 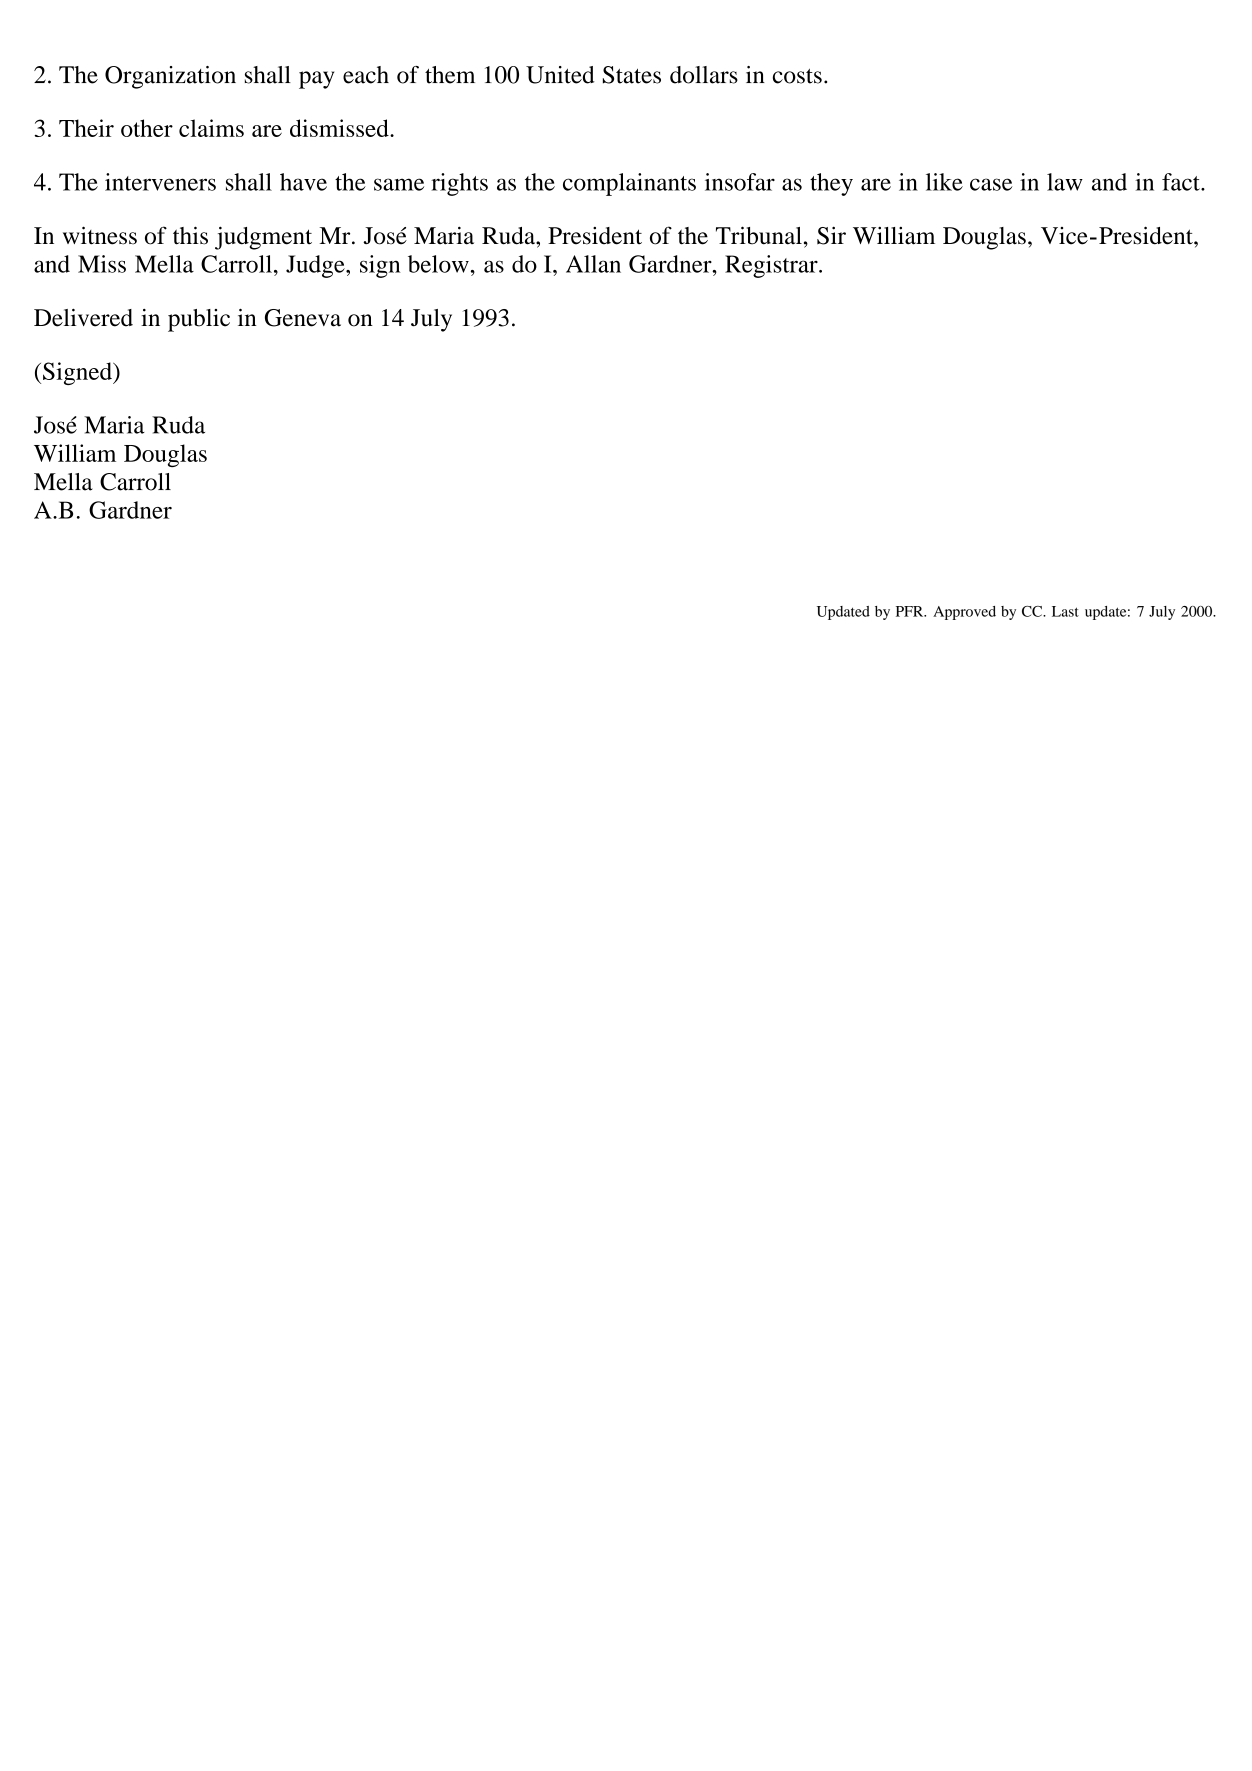 I want to click on Allan, so click(x=593, y=264).
